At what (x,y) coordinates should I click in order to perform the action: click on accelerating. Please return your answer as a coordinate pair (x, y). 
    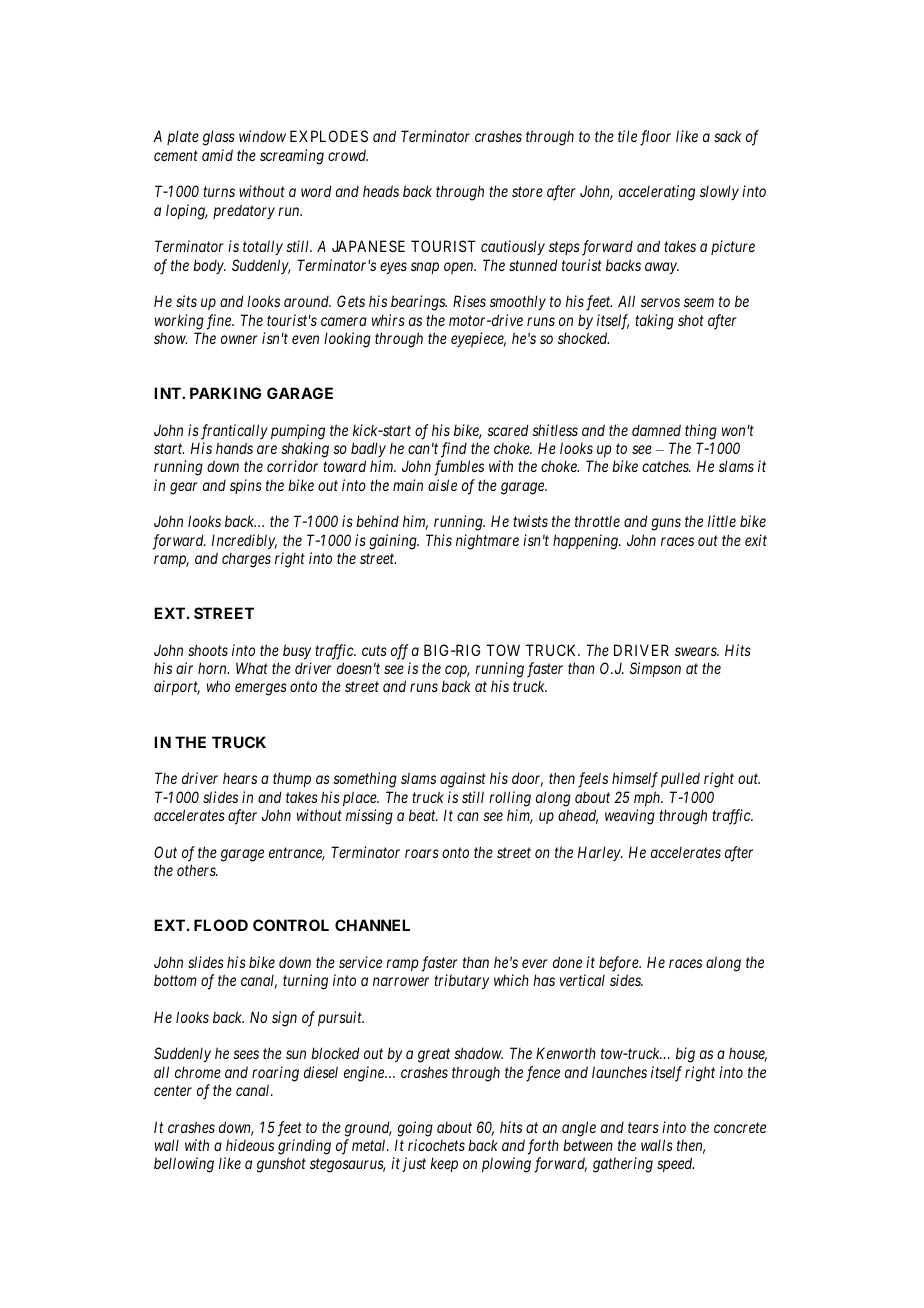
    Looking at the image, I should click on (657, 193).
